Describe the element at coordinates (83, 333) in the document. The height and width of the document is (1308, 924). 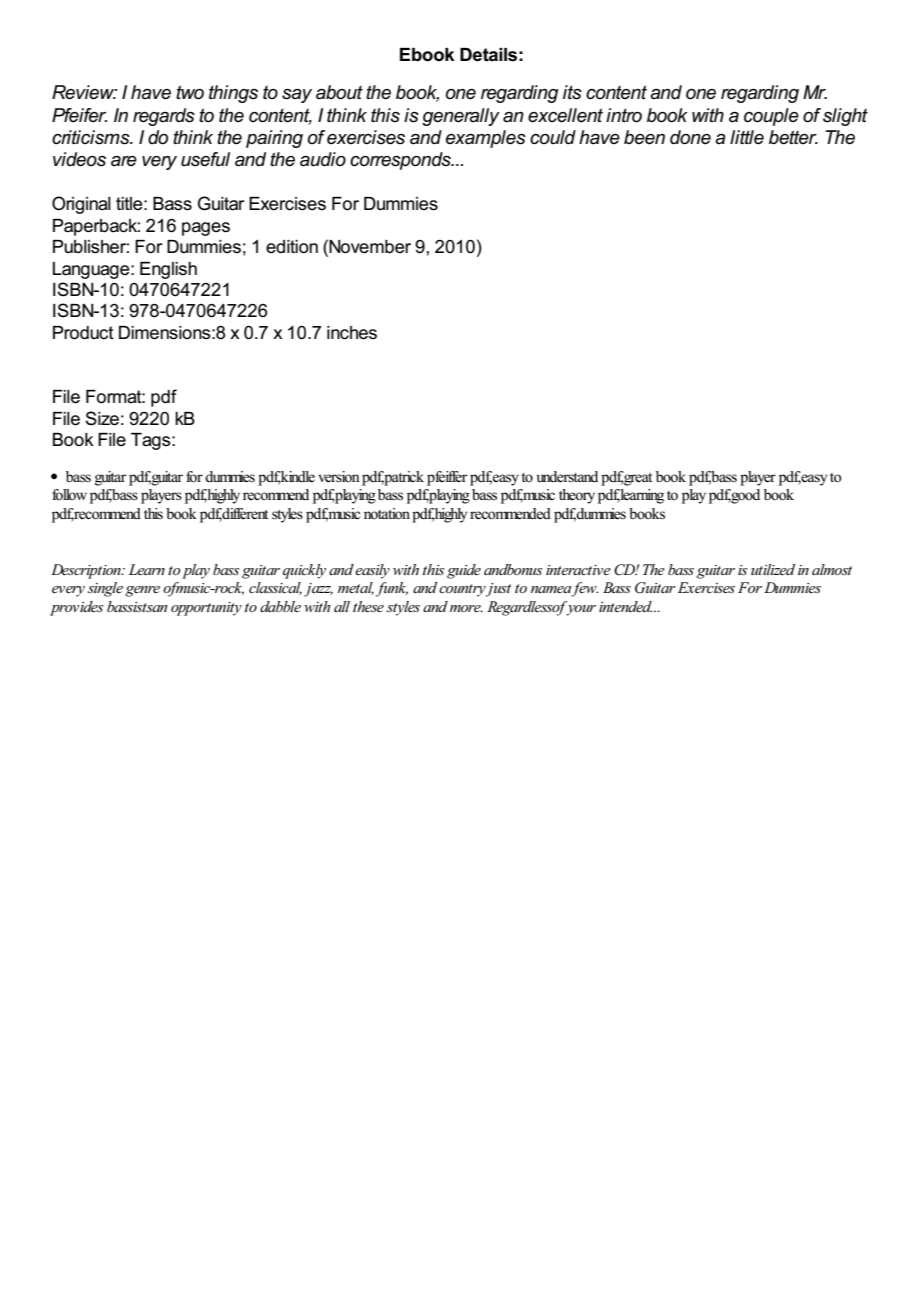
I see `Product` at that location.
